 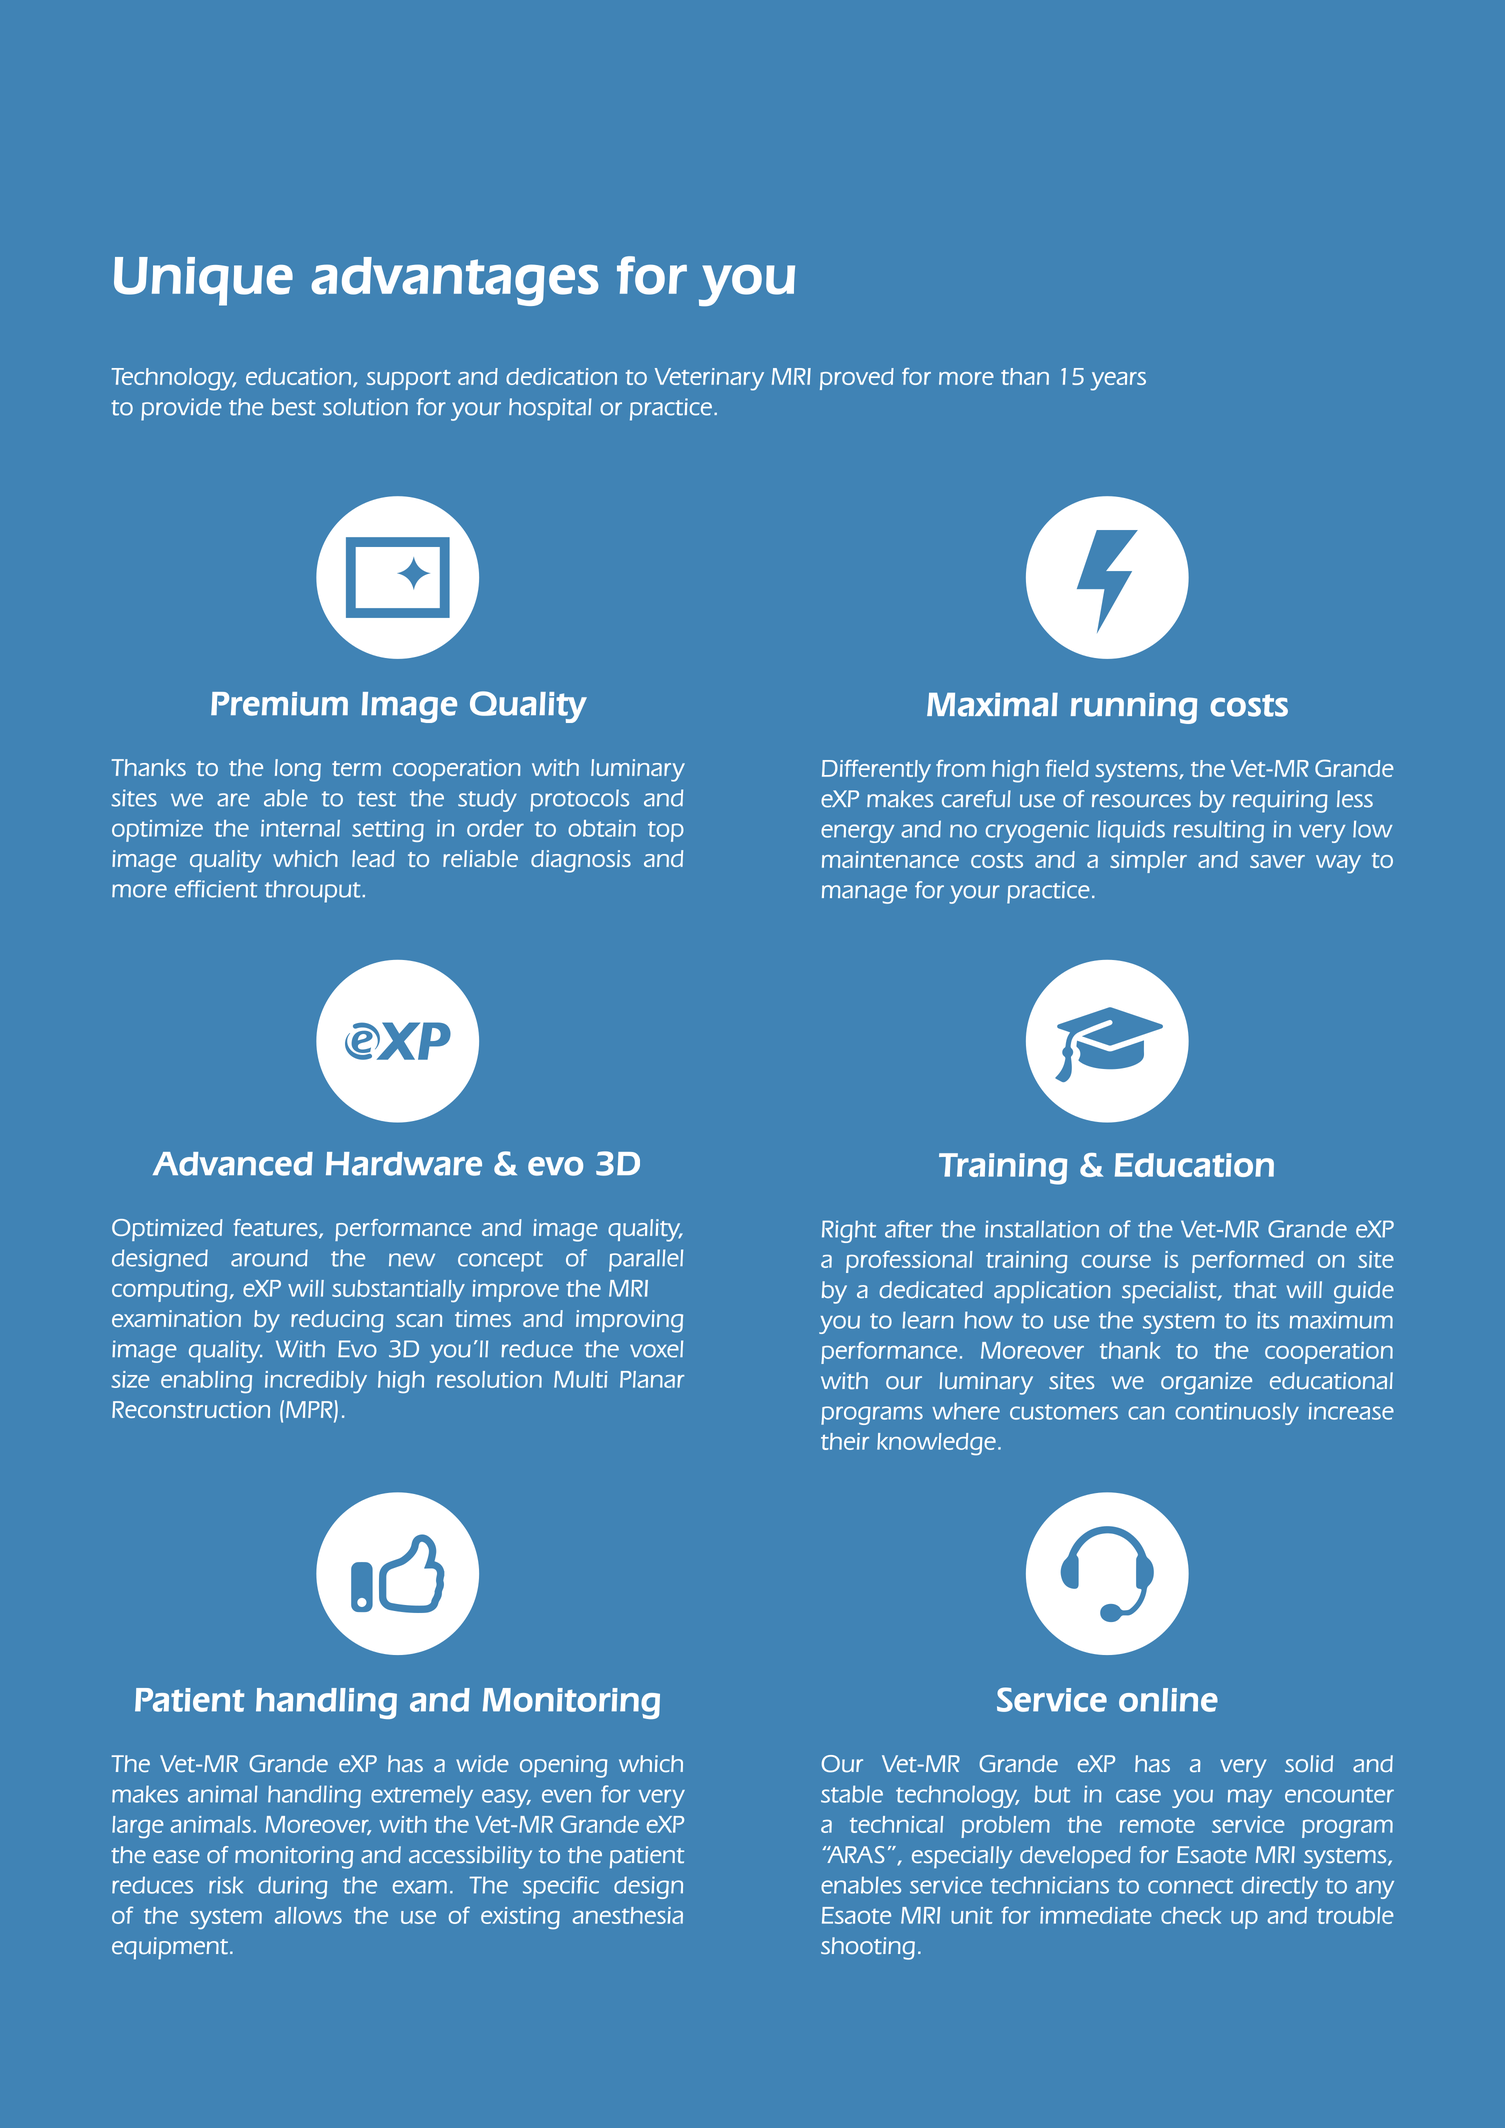 I want to click on resulting, so click(x=1219, y=831).
